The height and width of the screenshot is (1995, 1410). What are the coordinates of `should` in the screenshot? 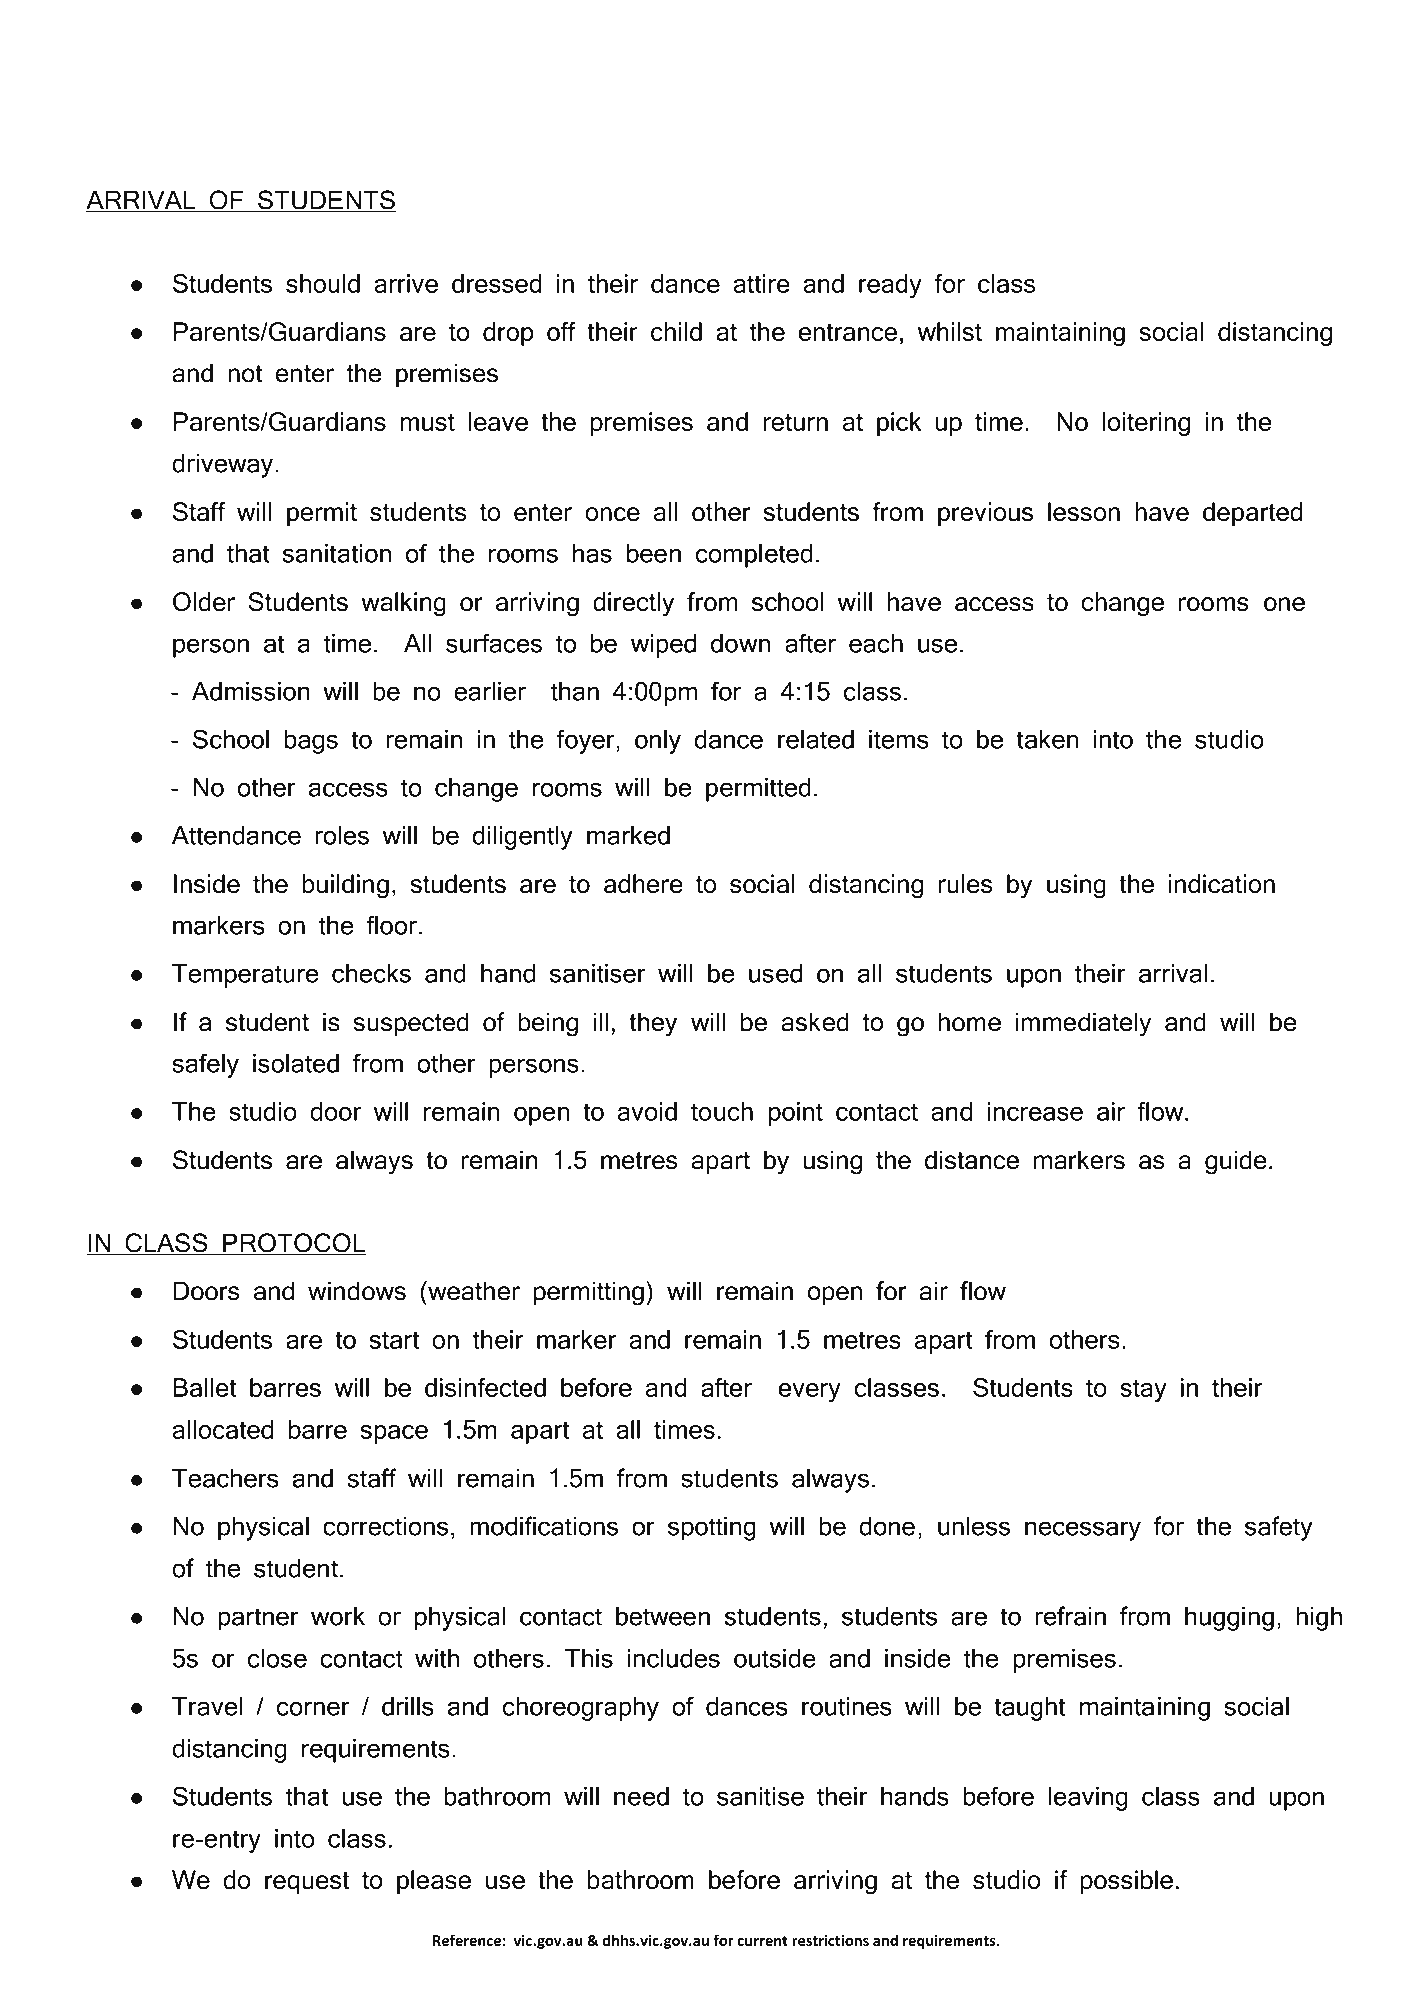 It's located at (323, 283).
